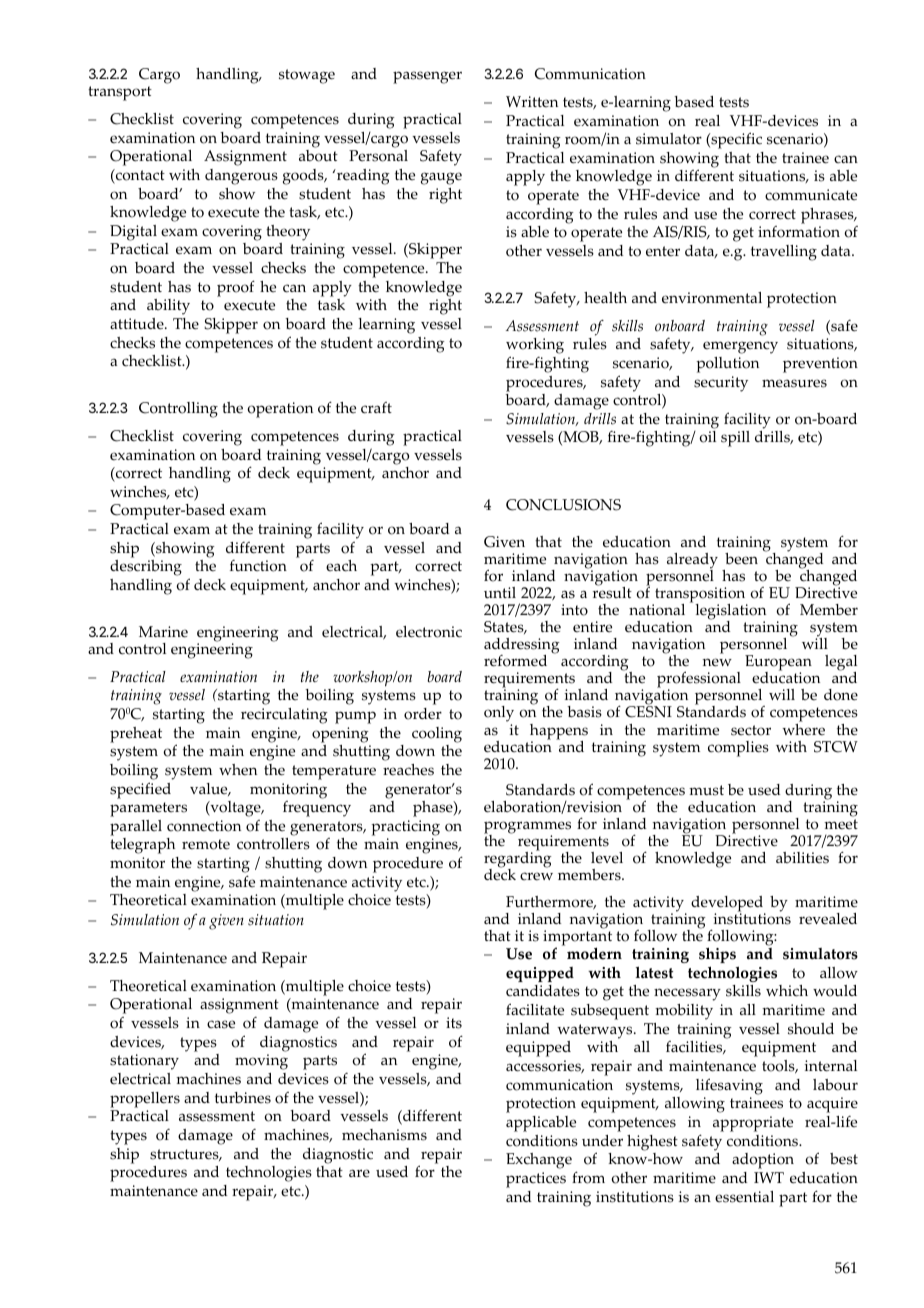 This screenshot has width=924, height=1308. What do you see at coordinates (261, 1062) in the screenshot?
I see `moving` at bounding box center [261, 1062].
